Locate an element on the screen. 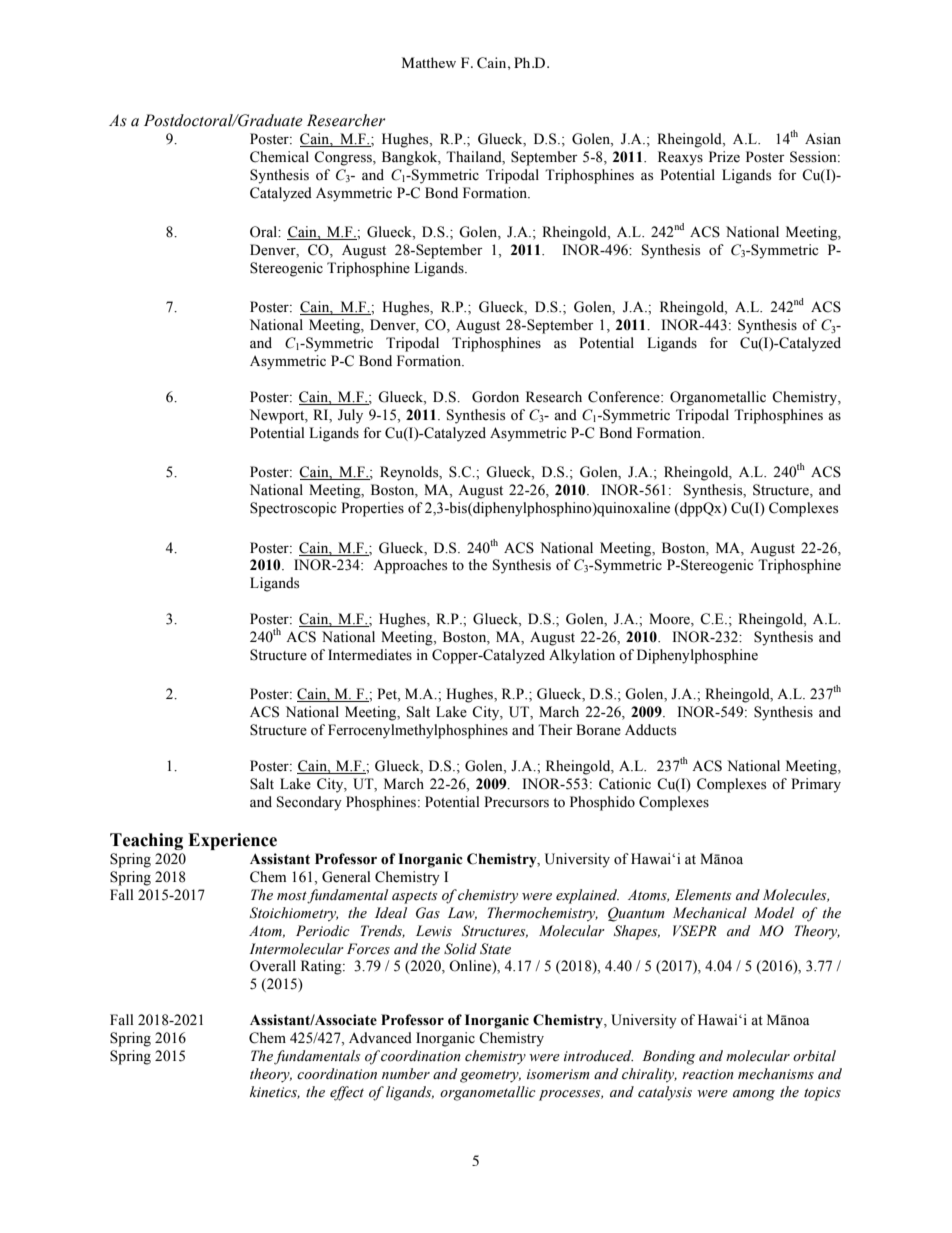 This screenshot has width=952, height=1233. Conference is located at coordinates (625, 397).
